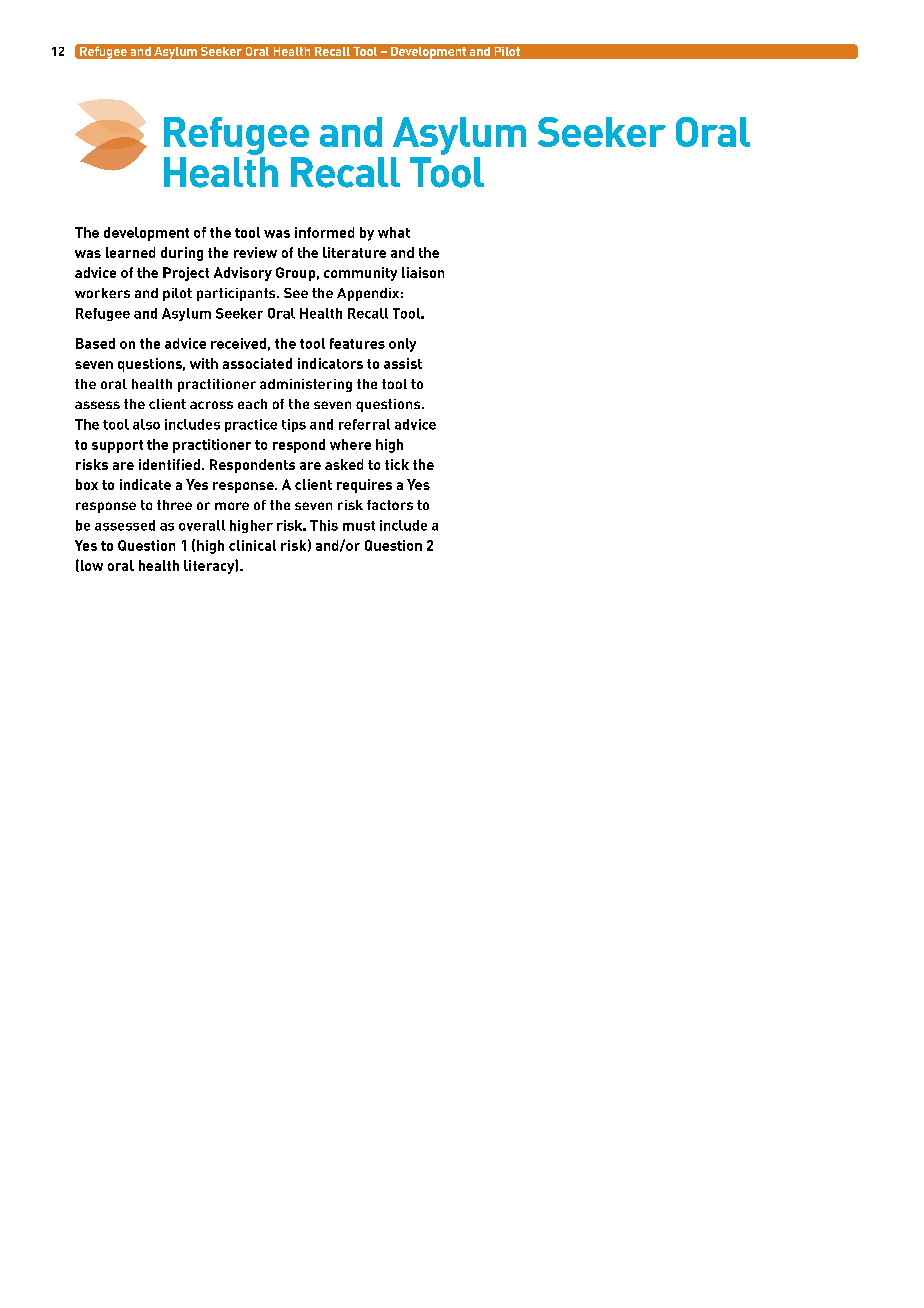  Describe the element at coordinates (232, 506) in the page. I see `more` at that location.
